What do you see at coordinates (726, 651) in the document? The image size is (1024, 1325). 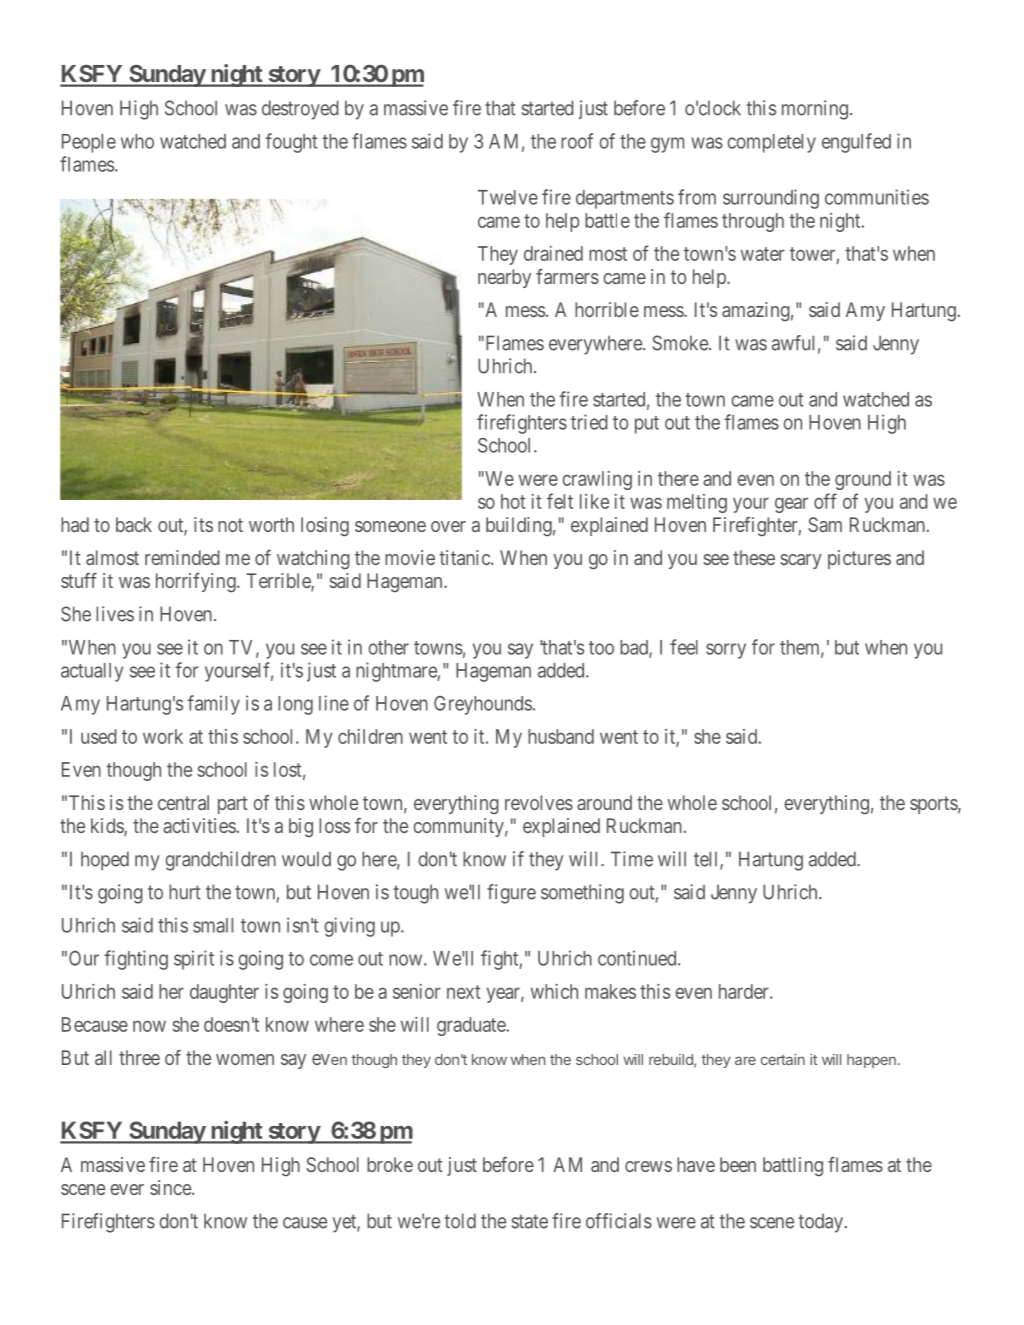 I see `sorry` at bounding box center [726, 651].
